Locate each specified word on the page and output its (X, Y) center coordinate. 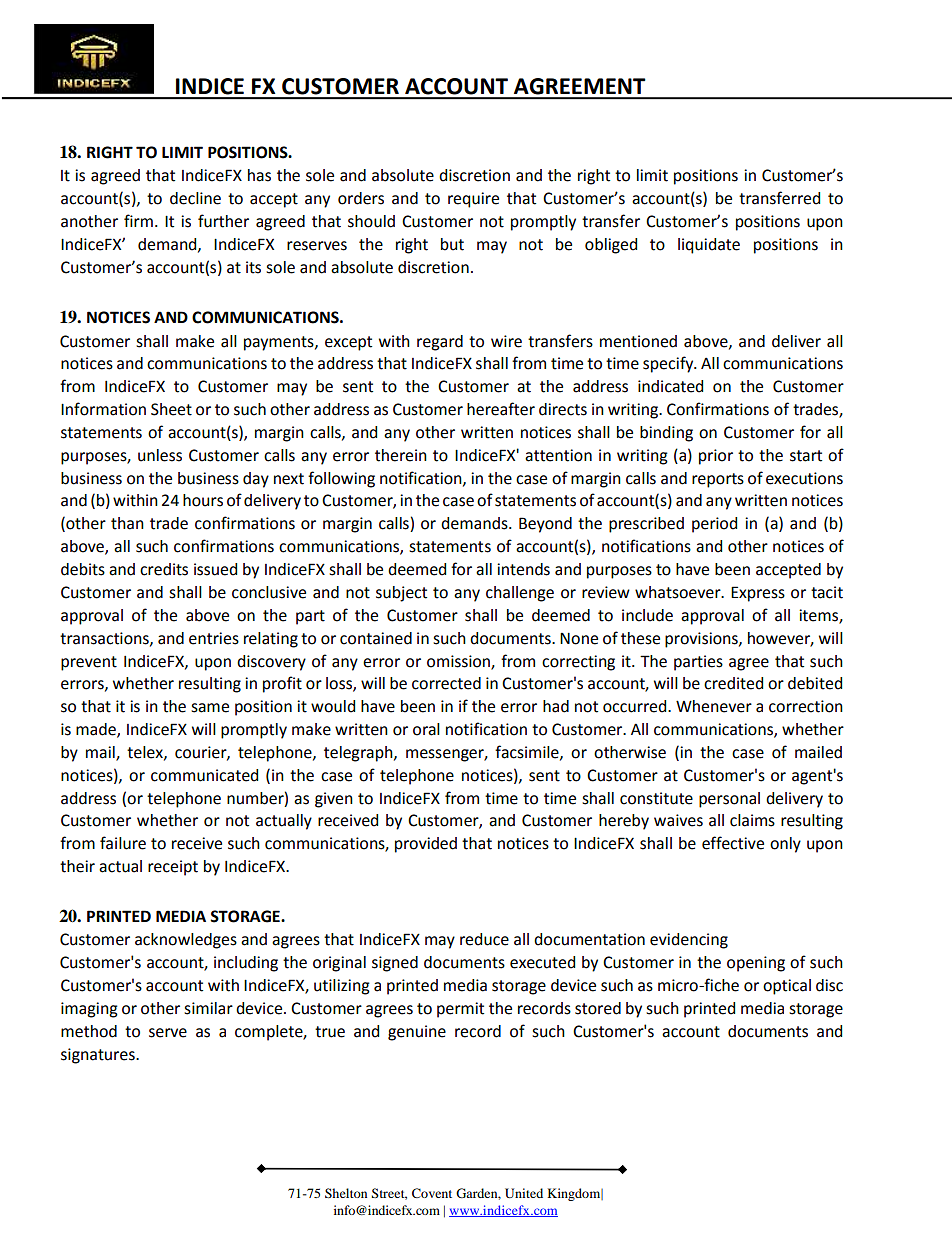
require (473, 200)
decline (195, 198)
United (524, 1193)
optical (787, 987)
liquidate (709, 246)
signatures (99, 1056)
